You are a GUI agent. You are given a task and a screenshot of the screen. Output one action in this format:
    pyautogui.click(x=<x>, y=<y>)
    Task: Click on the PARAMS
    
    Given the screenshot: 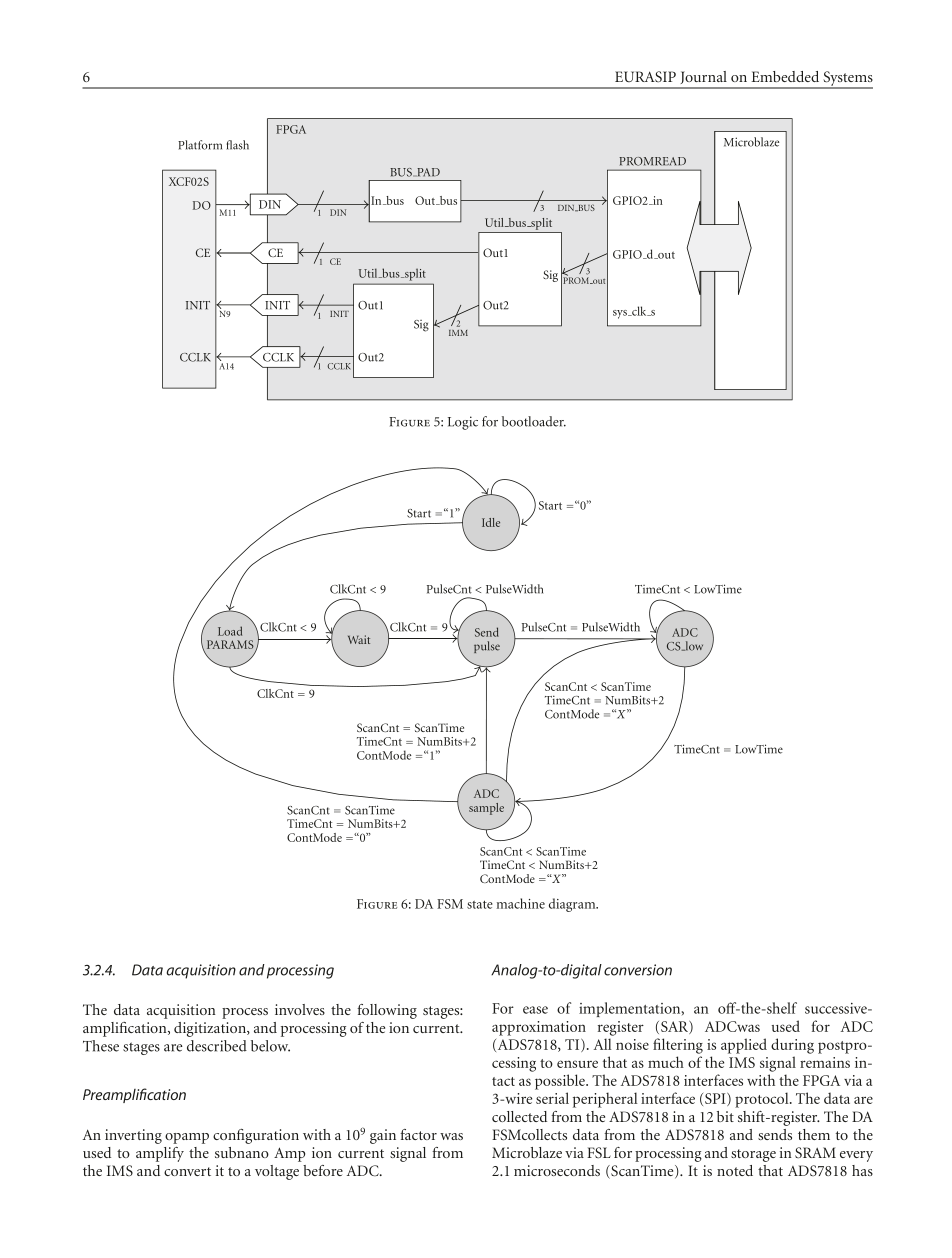 What is the action you would take?
    pyautogui.click(x=231, y=645)
